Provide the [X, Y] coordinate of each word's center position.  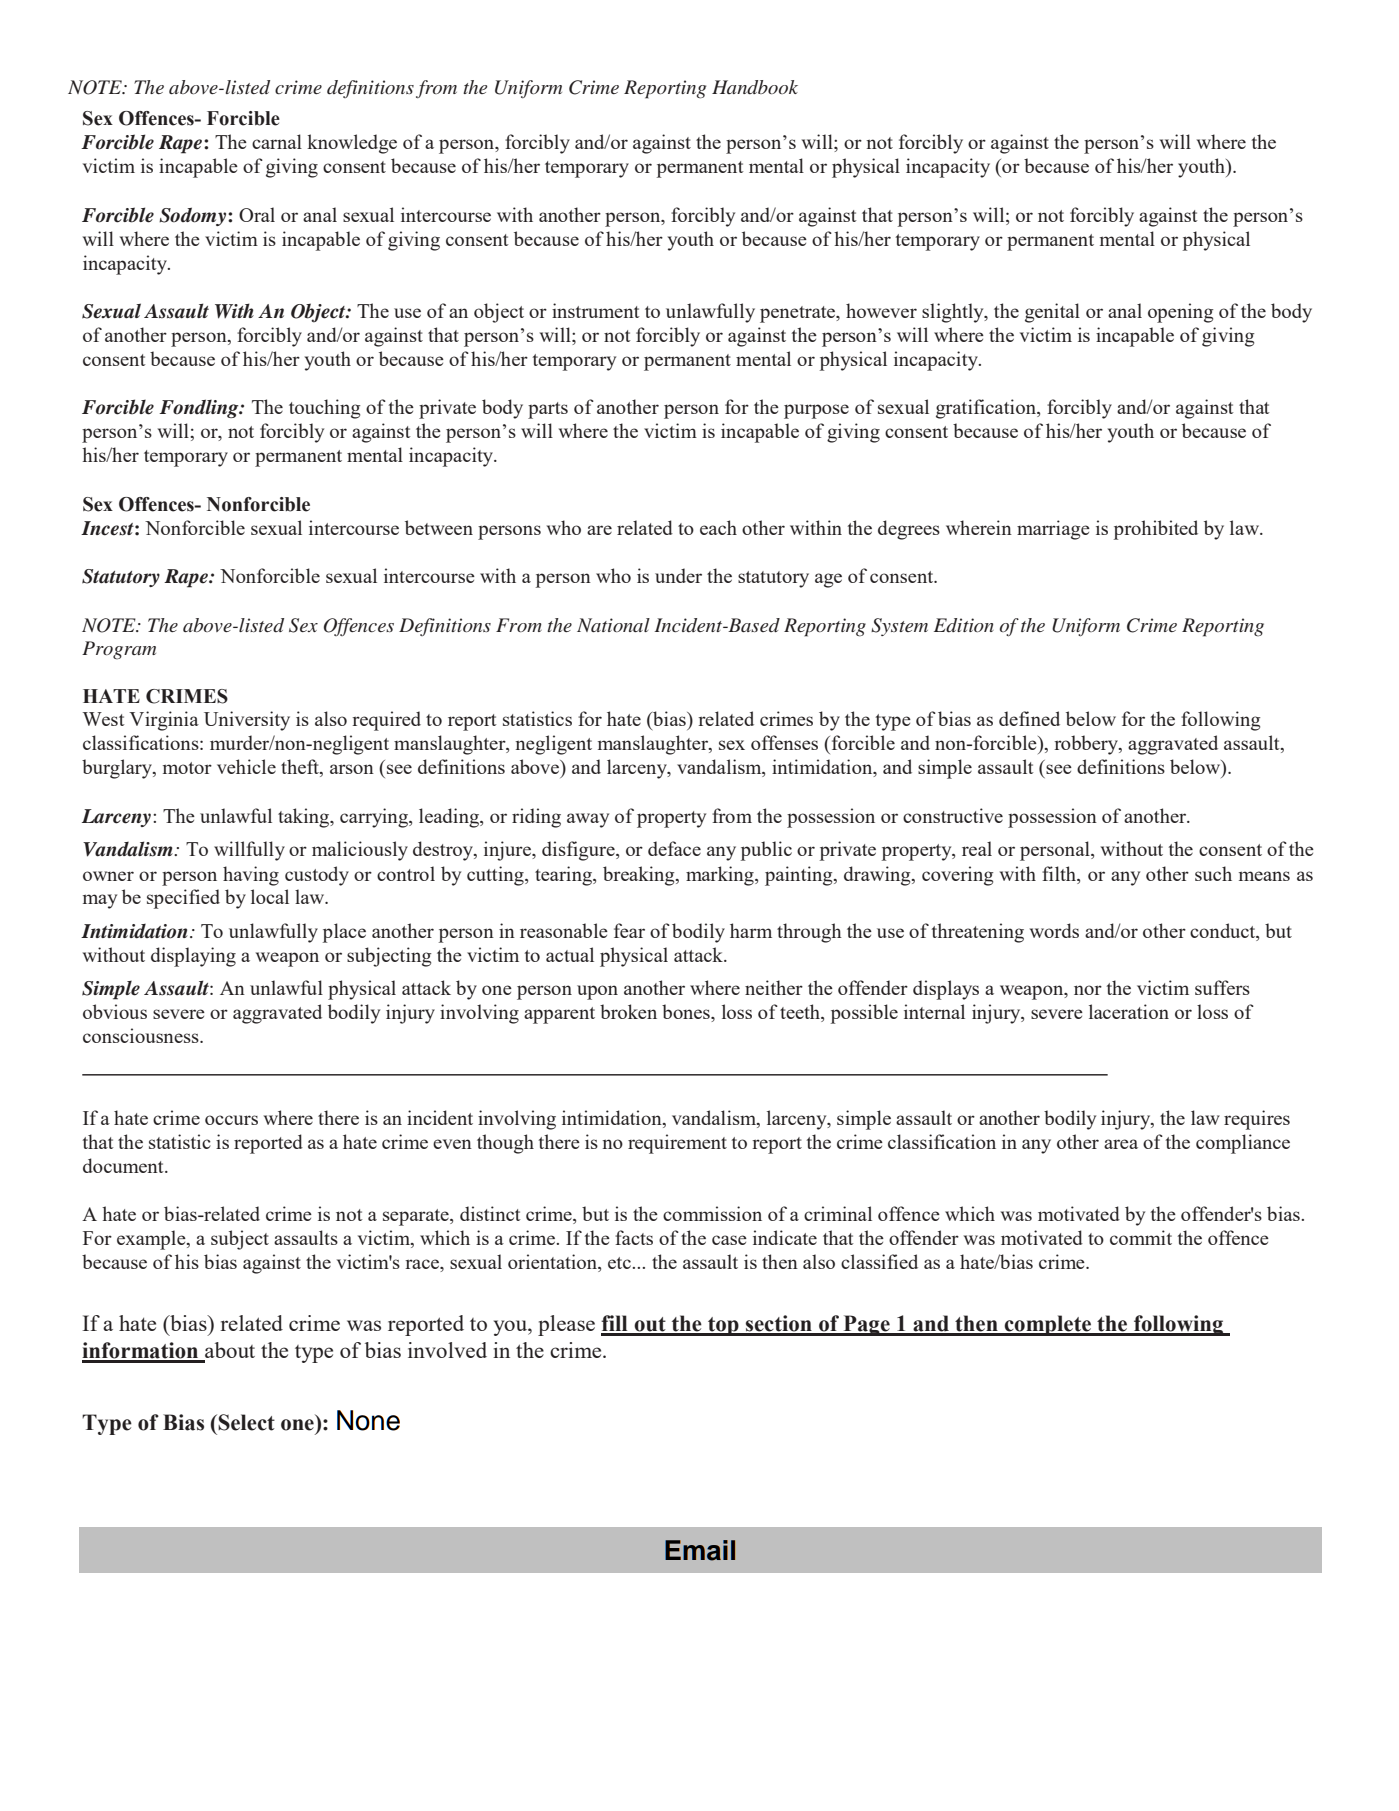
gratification [987, 409]
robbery [1087, 745]
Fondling [200, 408]
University [247, 721]
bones [687, 1013]
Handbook [755, 87]
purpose [816, 411]
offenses [784, 742]
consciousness [142, 1035]
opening [1180, 313]
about [229, 1351]
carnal [277, 141]
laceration [1129, 1011]
